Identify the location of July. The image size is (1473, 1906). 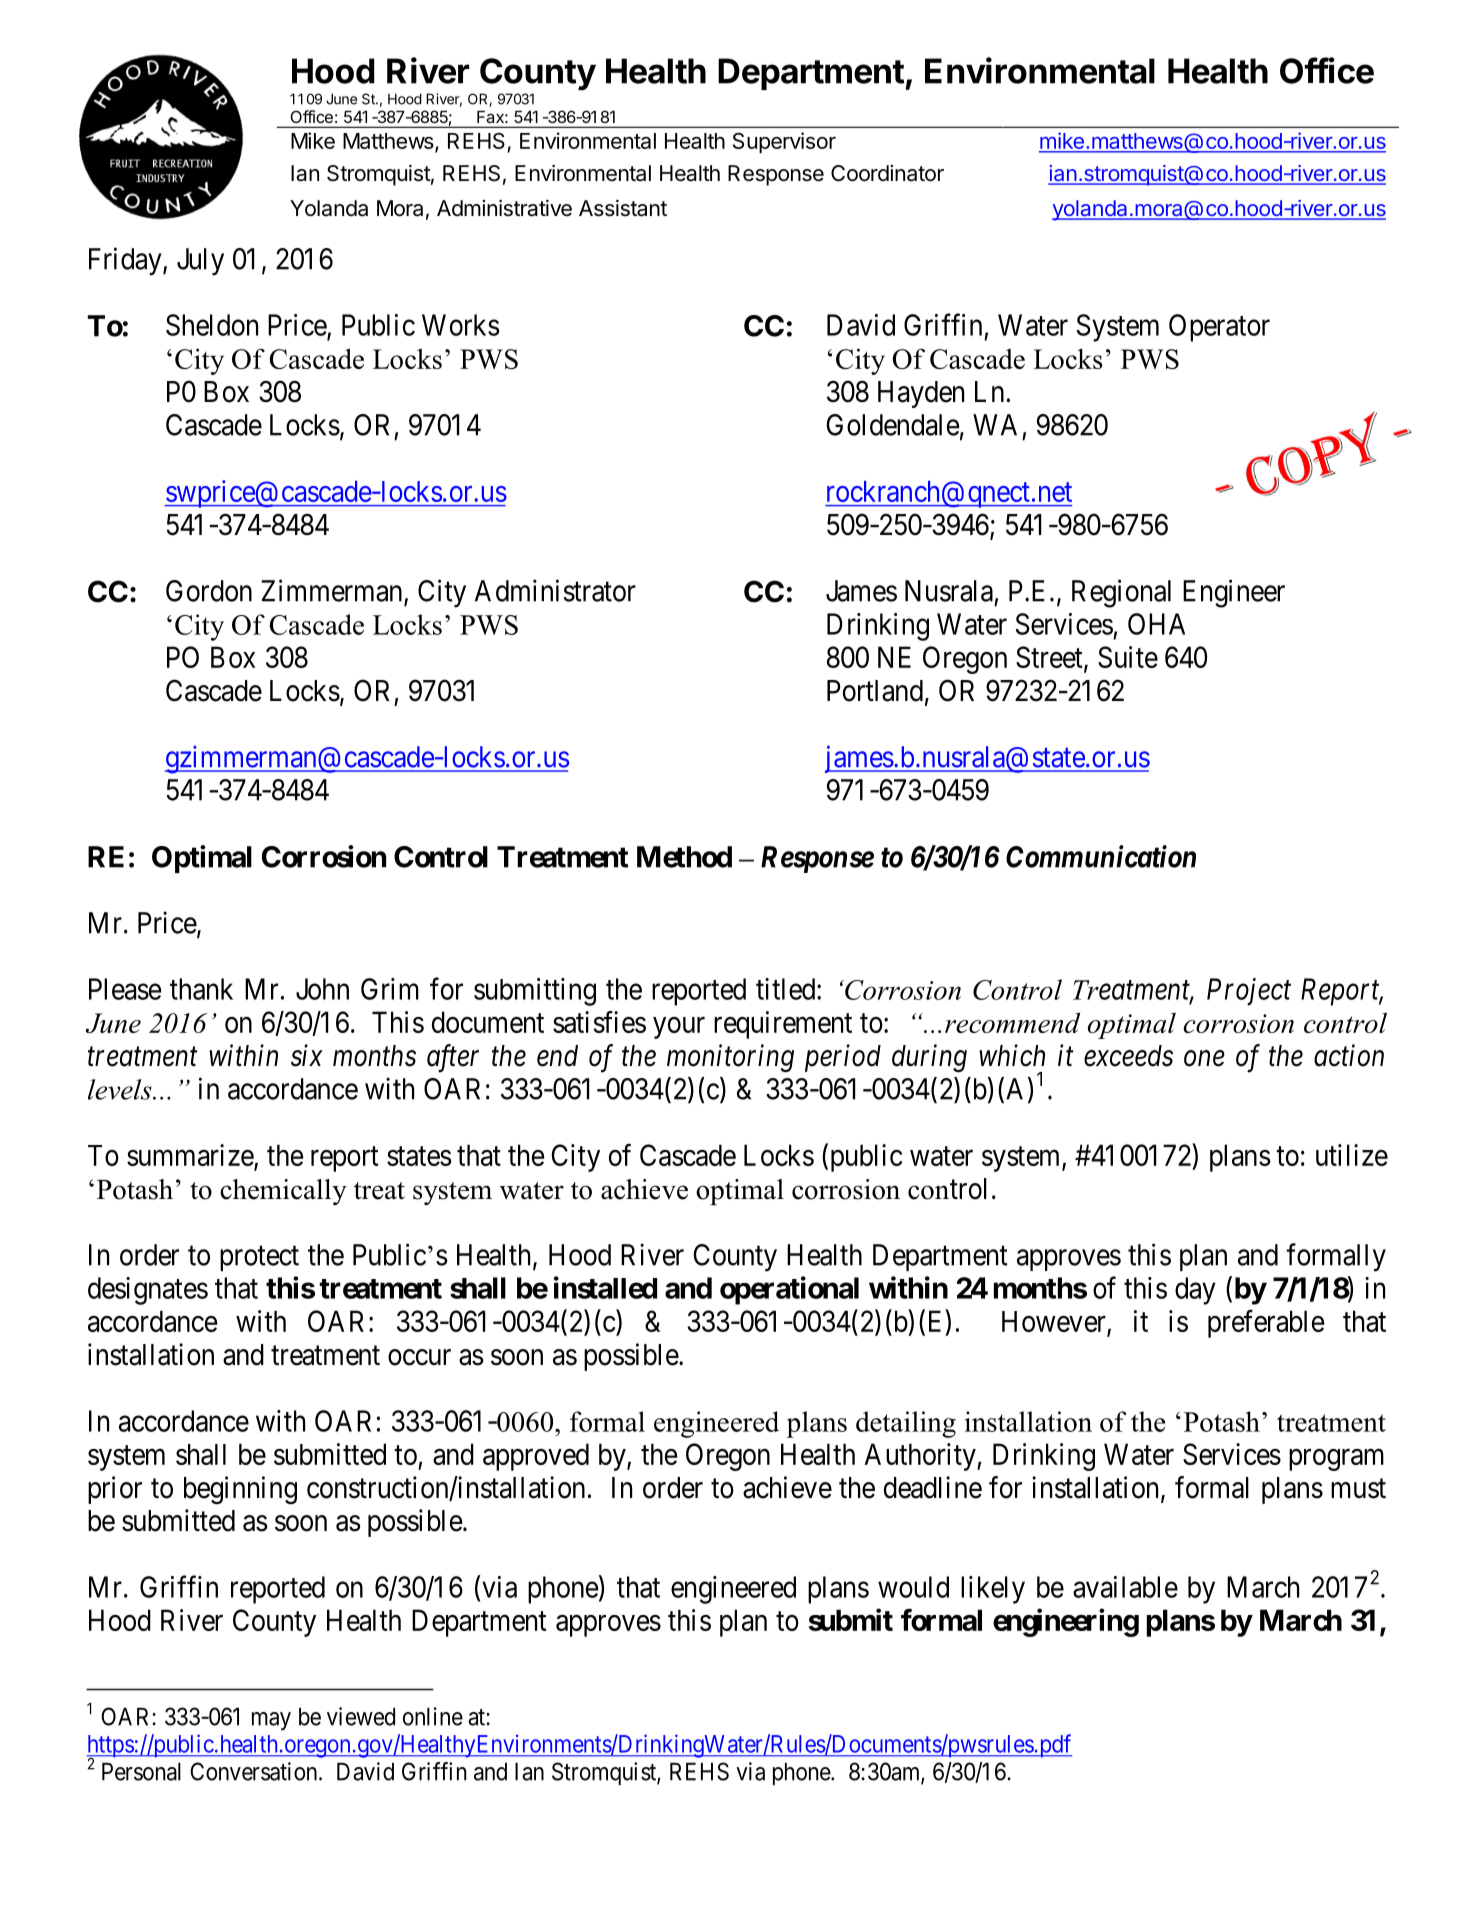
(200, 262).
